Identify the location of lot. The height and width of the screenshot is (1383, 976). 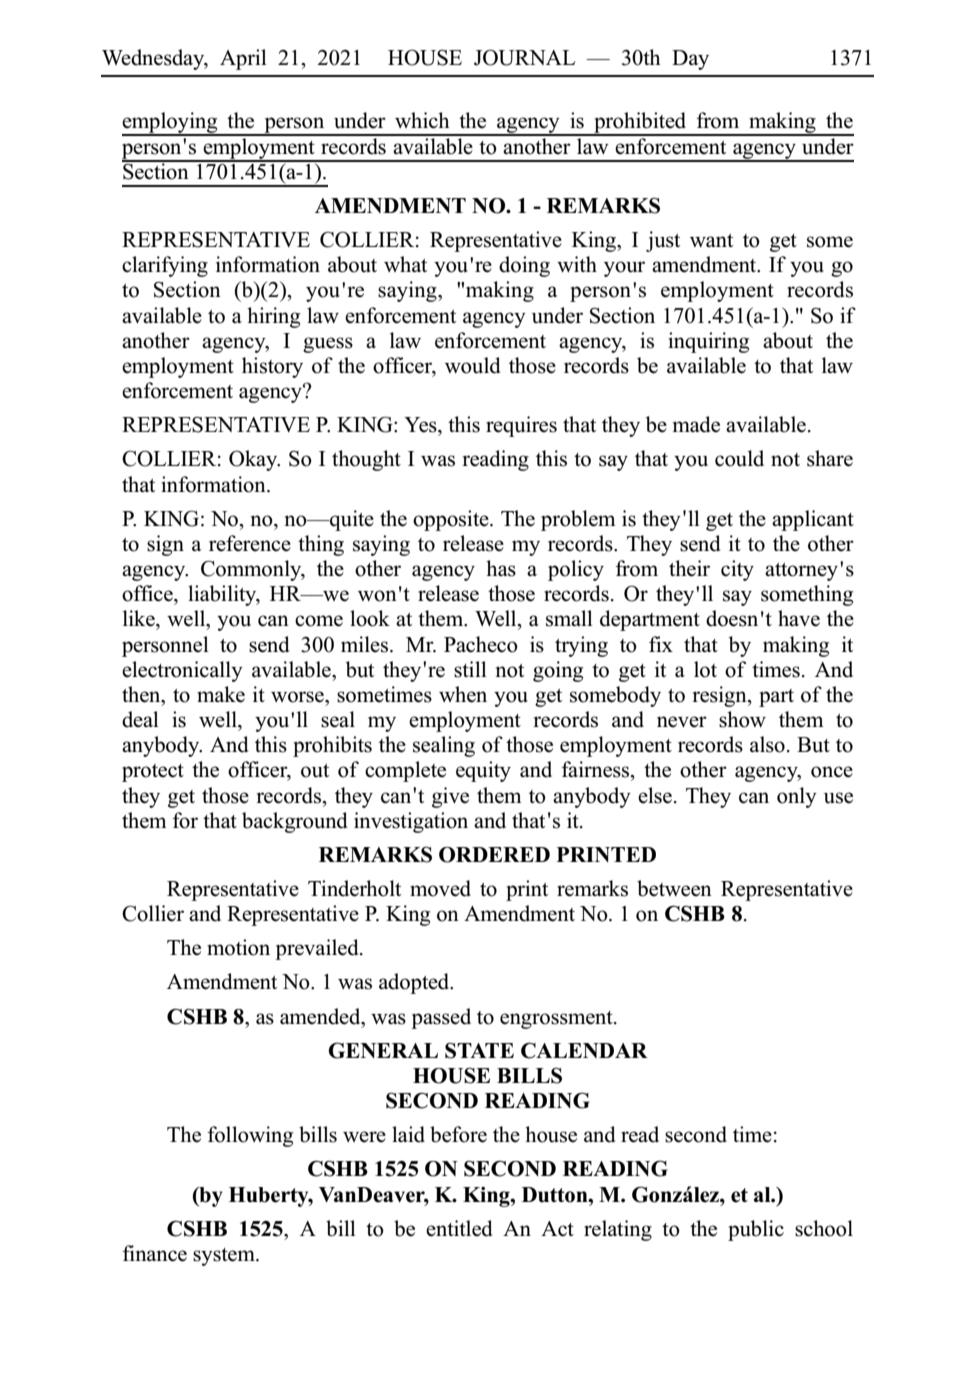
(705, 669).
